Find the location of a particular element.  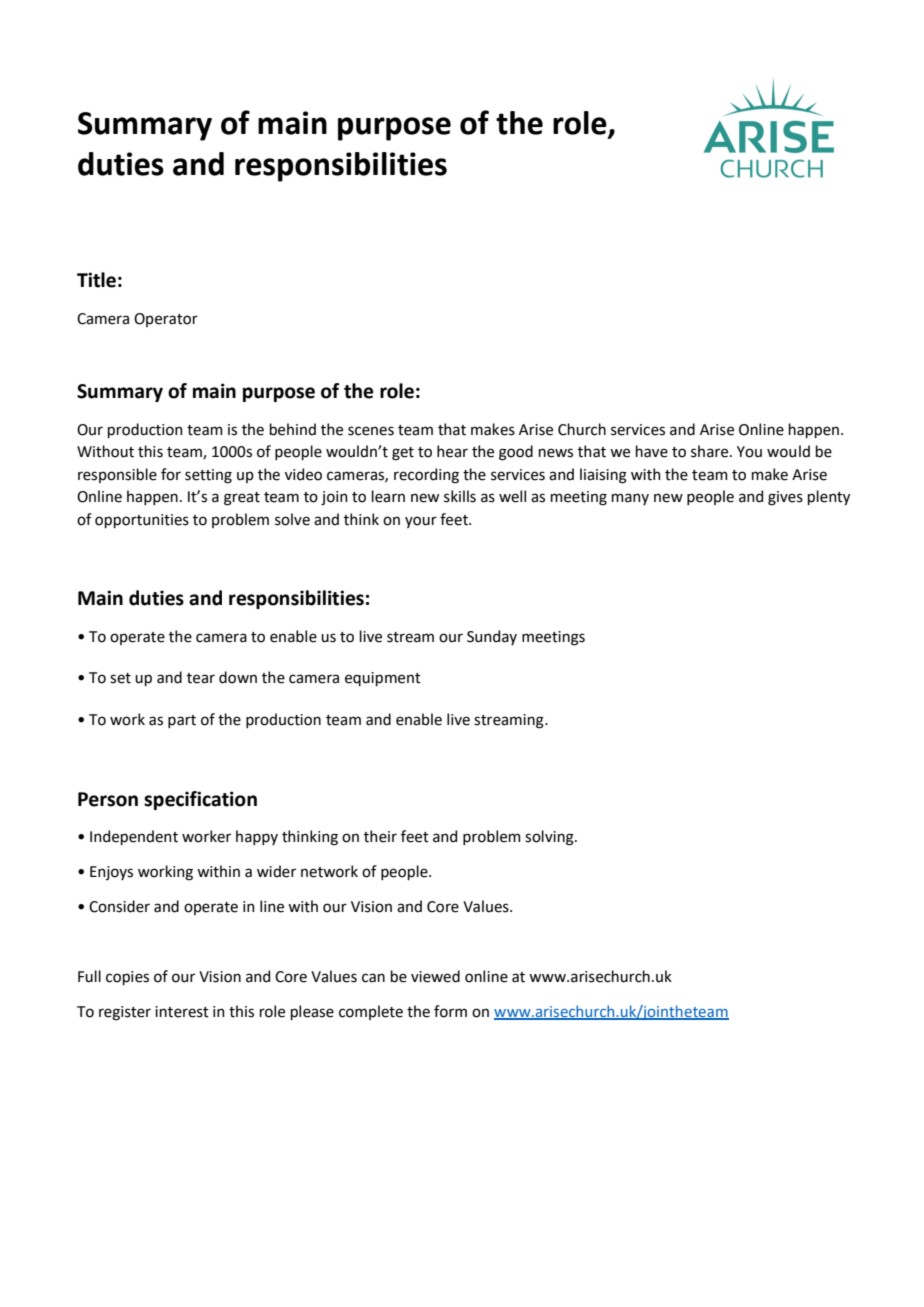

their is located at coordinates (380, 836).
